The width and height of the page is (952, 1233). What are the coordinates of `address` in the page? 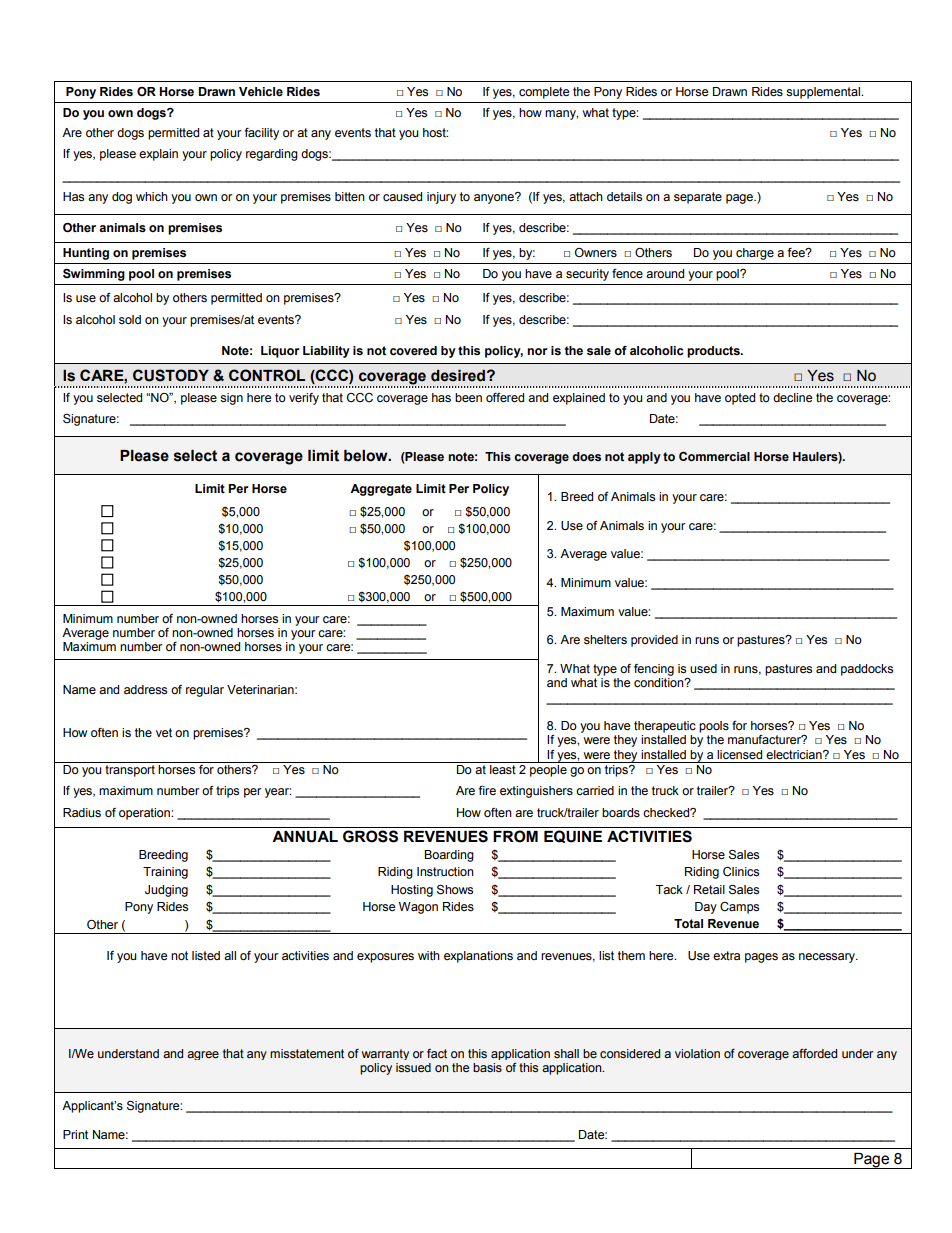 It's located at (145, 690).
